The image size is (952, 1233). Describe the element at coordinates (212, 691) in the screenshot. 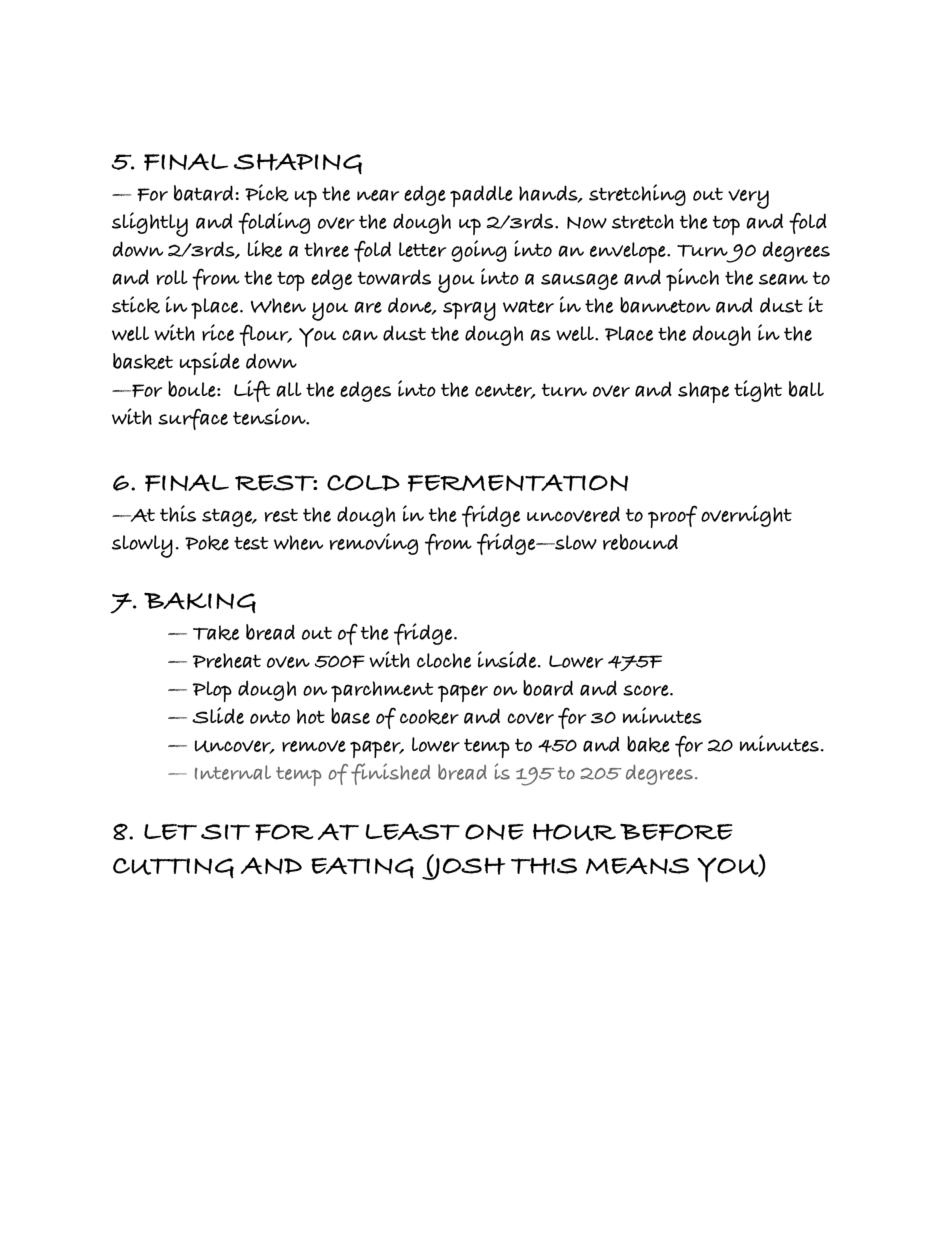

I see `Plop` at that location.
